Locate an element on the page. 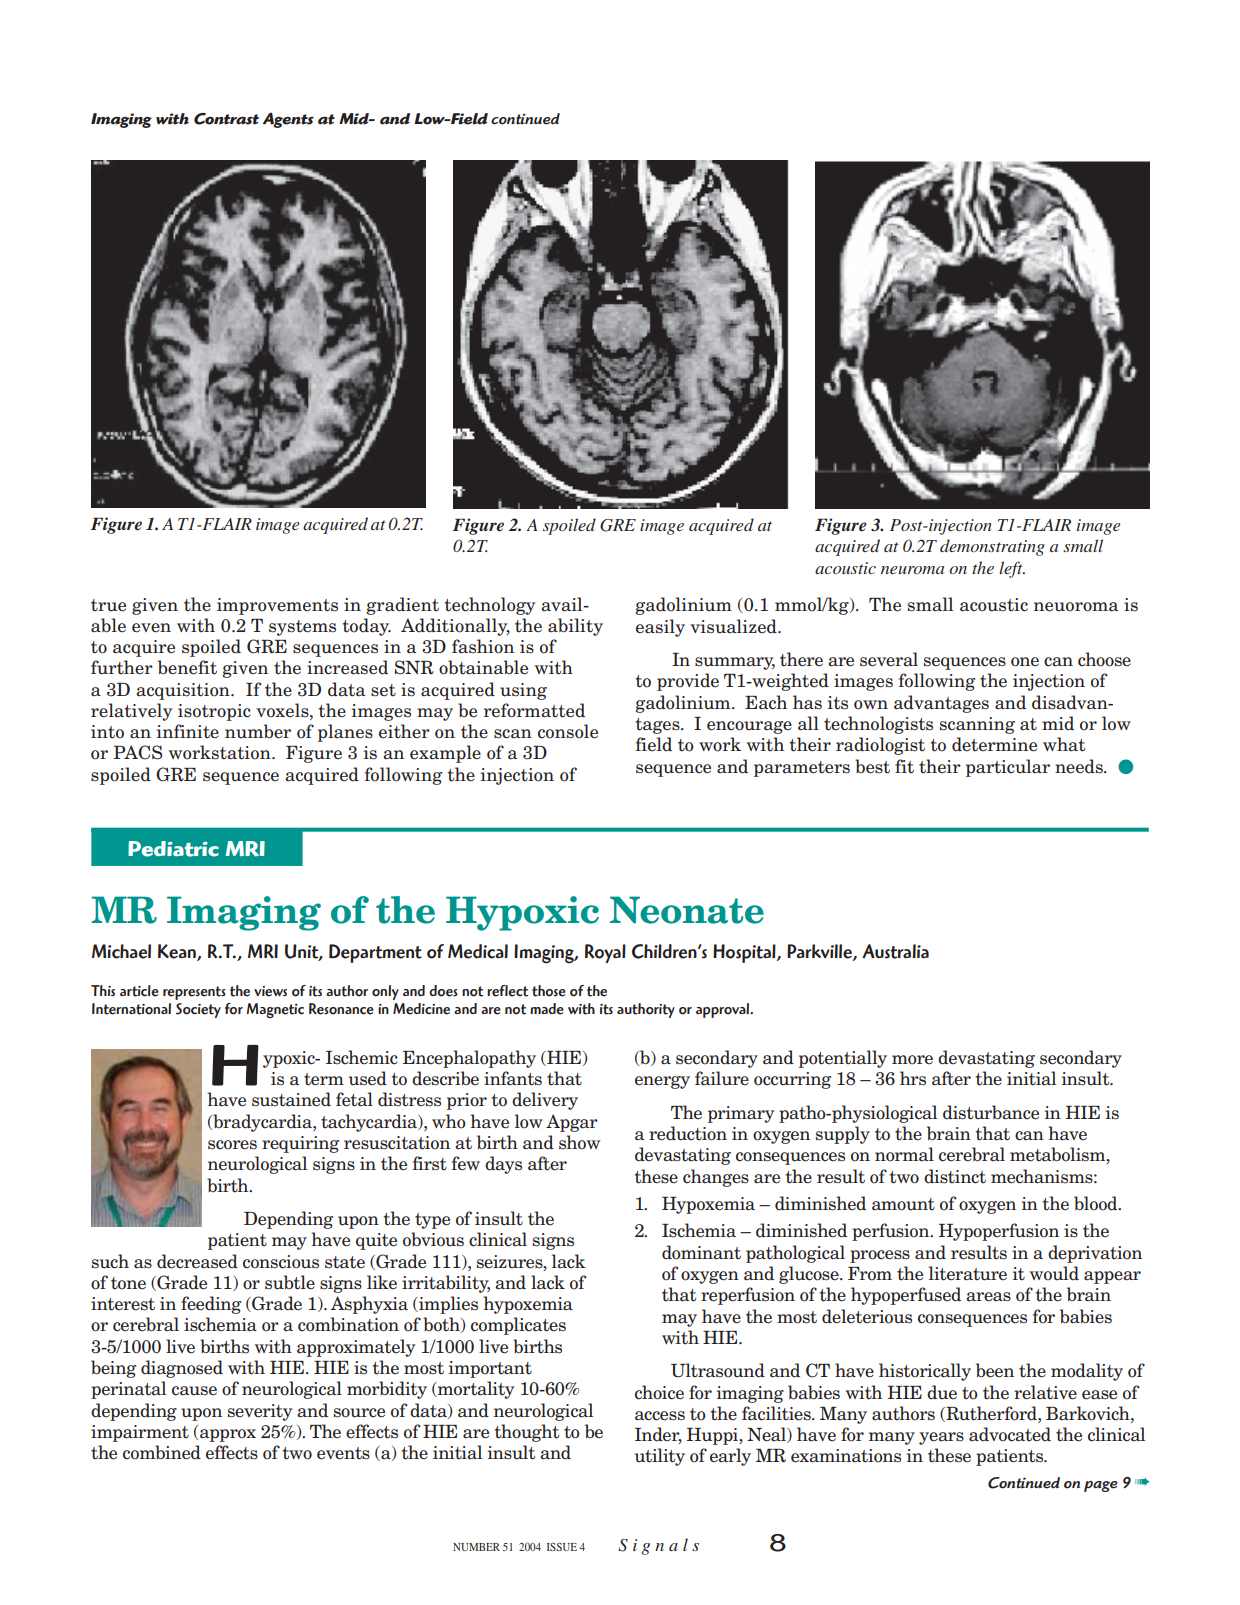 The width and height of the page is (1240, 1605). Pediatric is located at coordinates (173, 849).
